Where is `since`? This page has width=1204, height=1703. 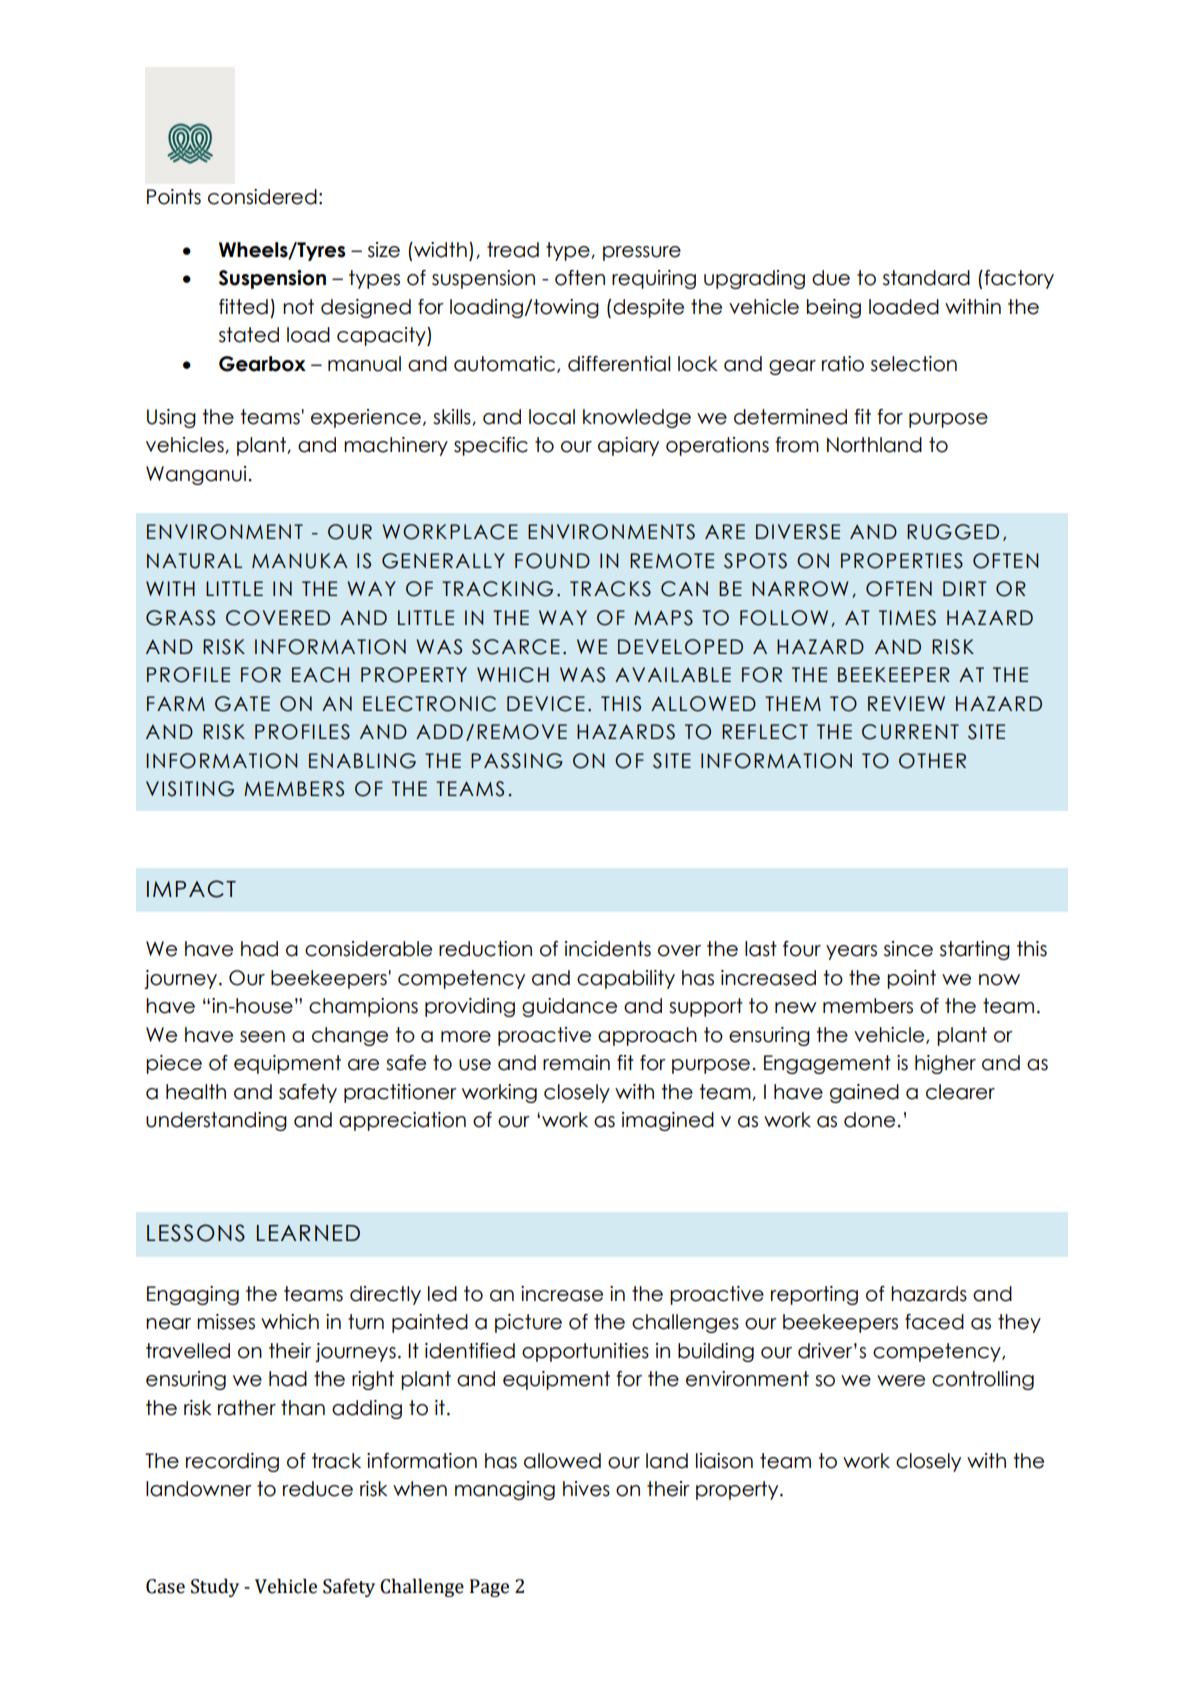 since is located at coordinates (908, 949).
